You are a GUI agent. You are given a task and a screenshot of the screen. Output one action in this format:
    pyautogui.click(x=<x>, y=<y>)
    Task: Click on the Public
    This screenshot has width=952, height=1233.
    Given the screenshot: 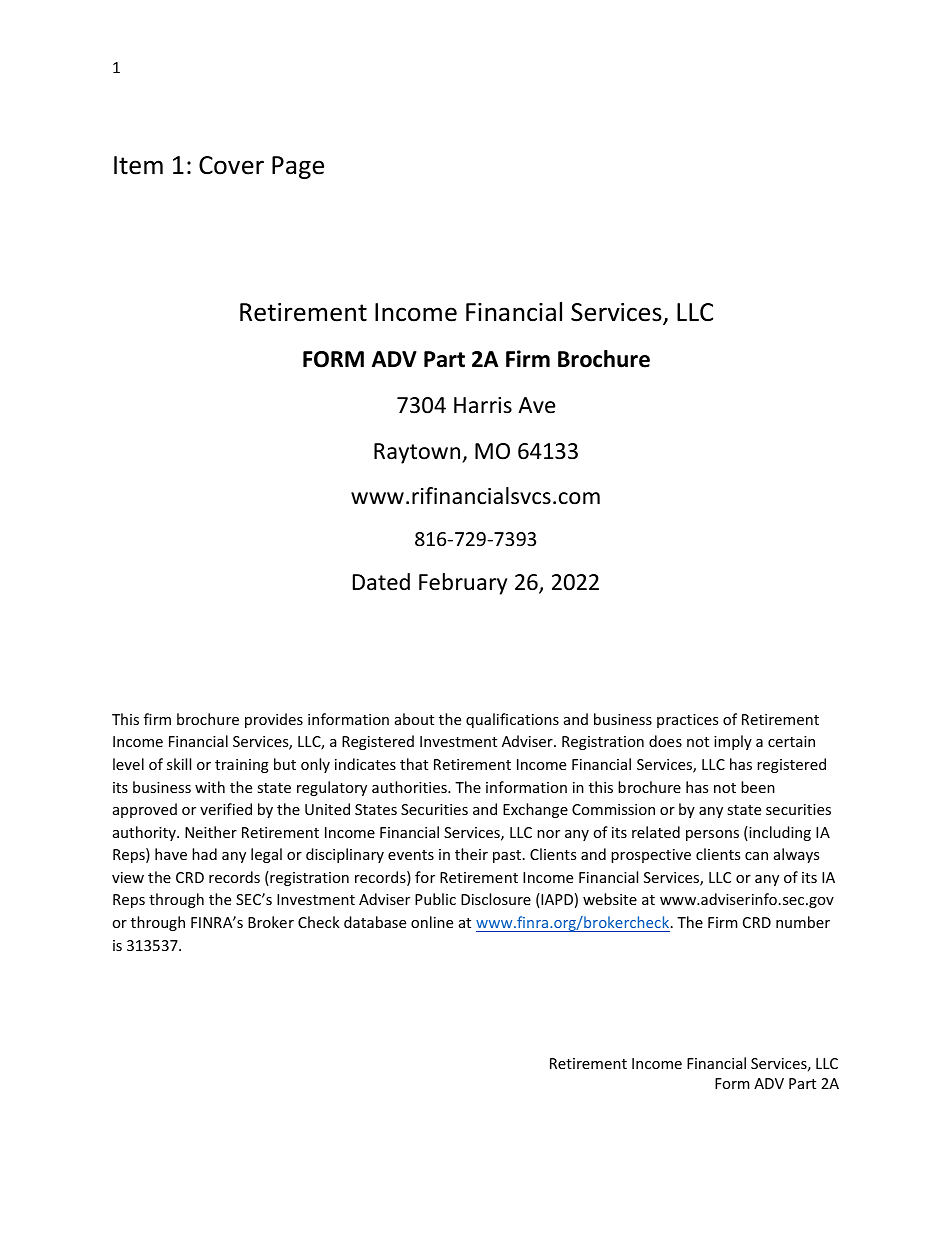 What is the action you would take?
    pyautogui.click(x=435, y=899)
